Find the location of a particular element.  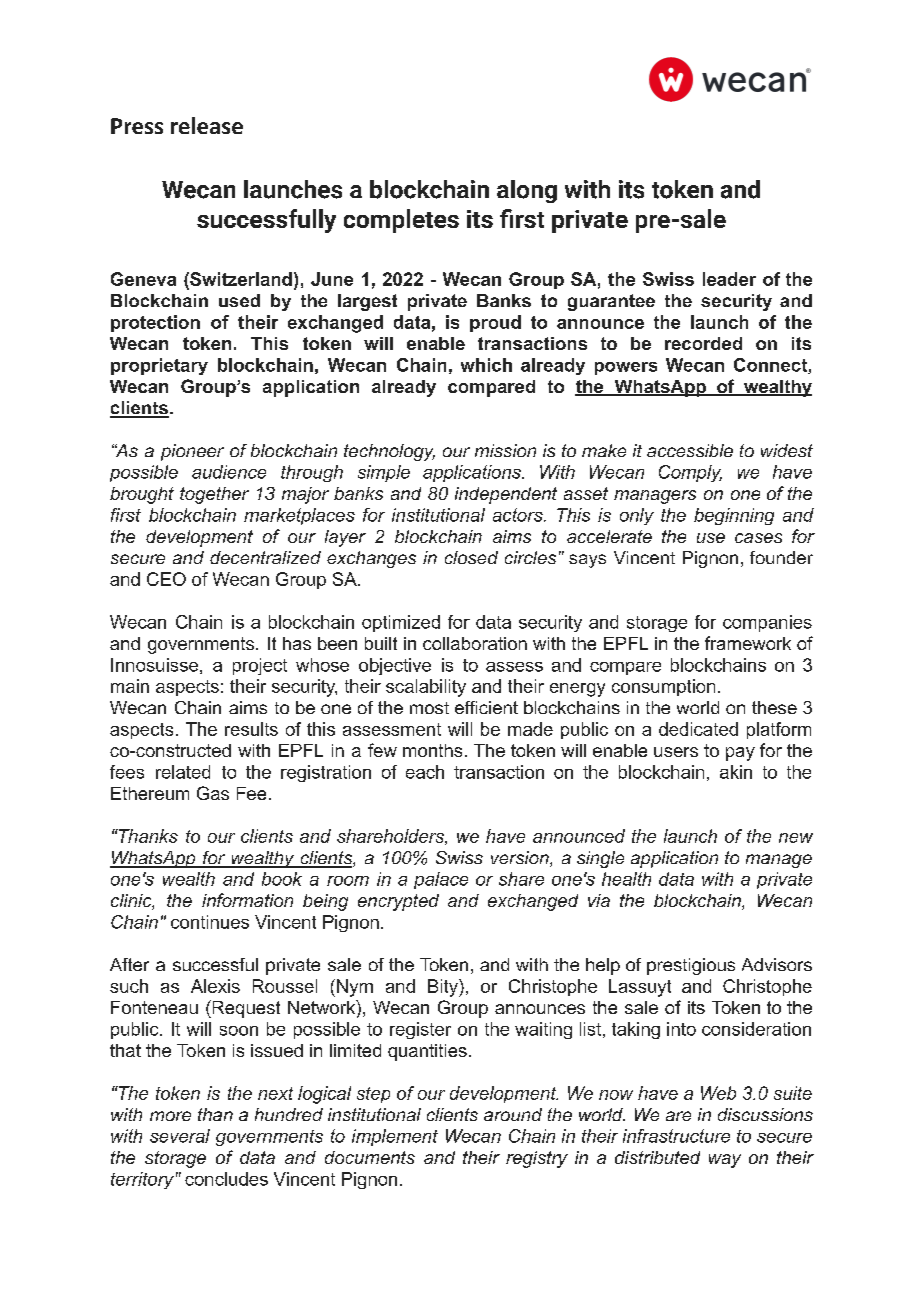

project is located at coordinates (260, 666).
